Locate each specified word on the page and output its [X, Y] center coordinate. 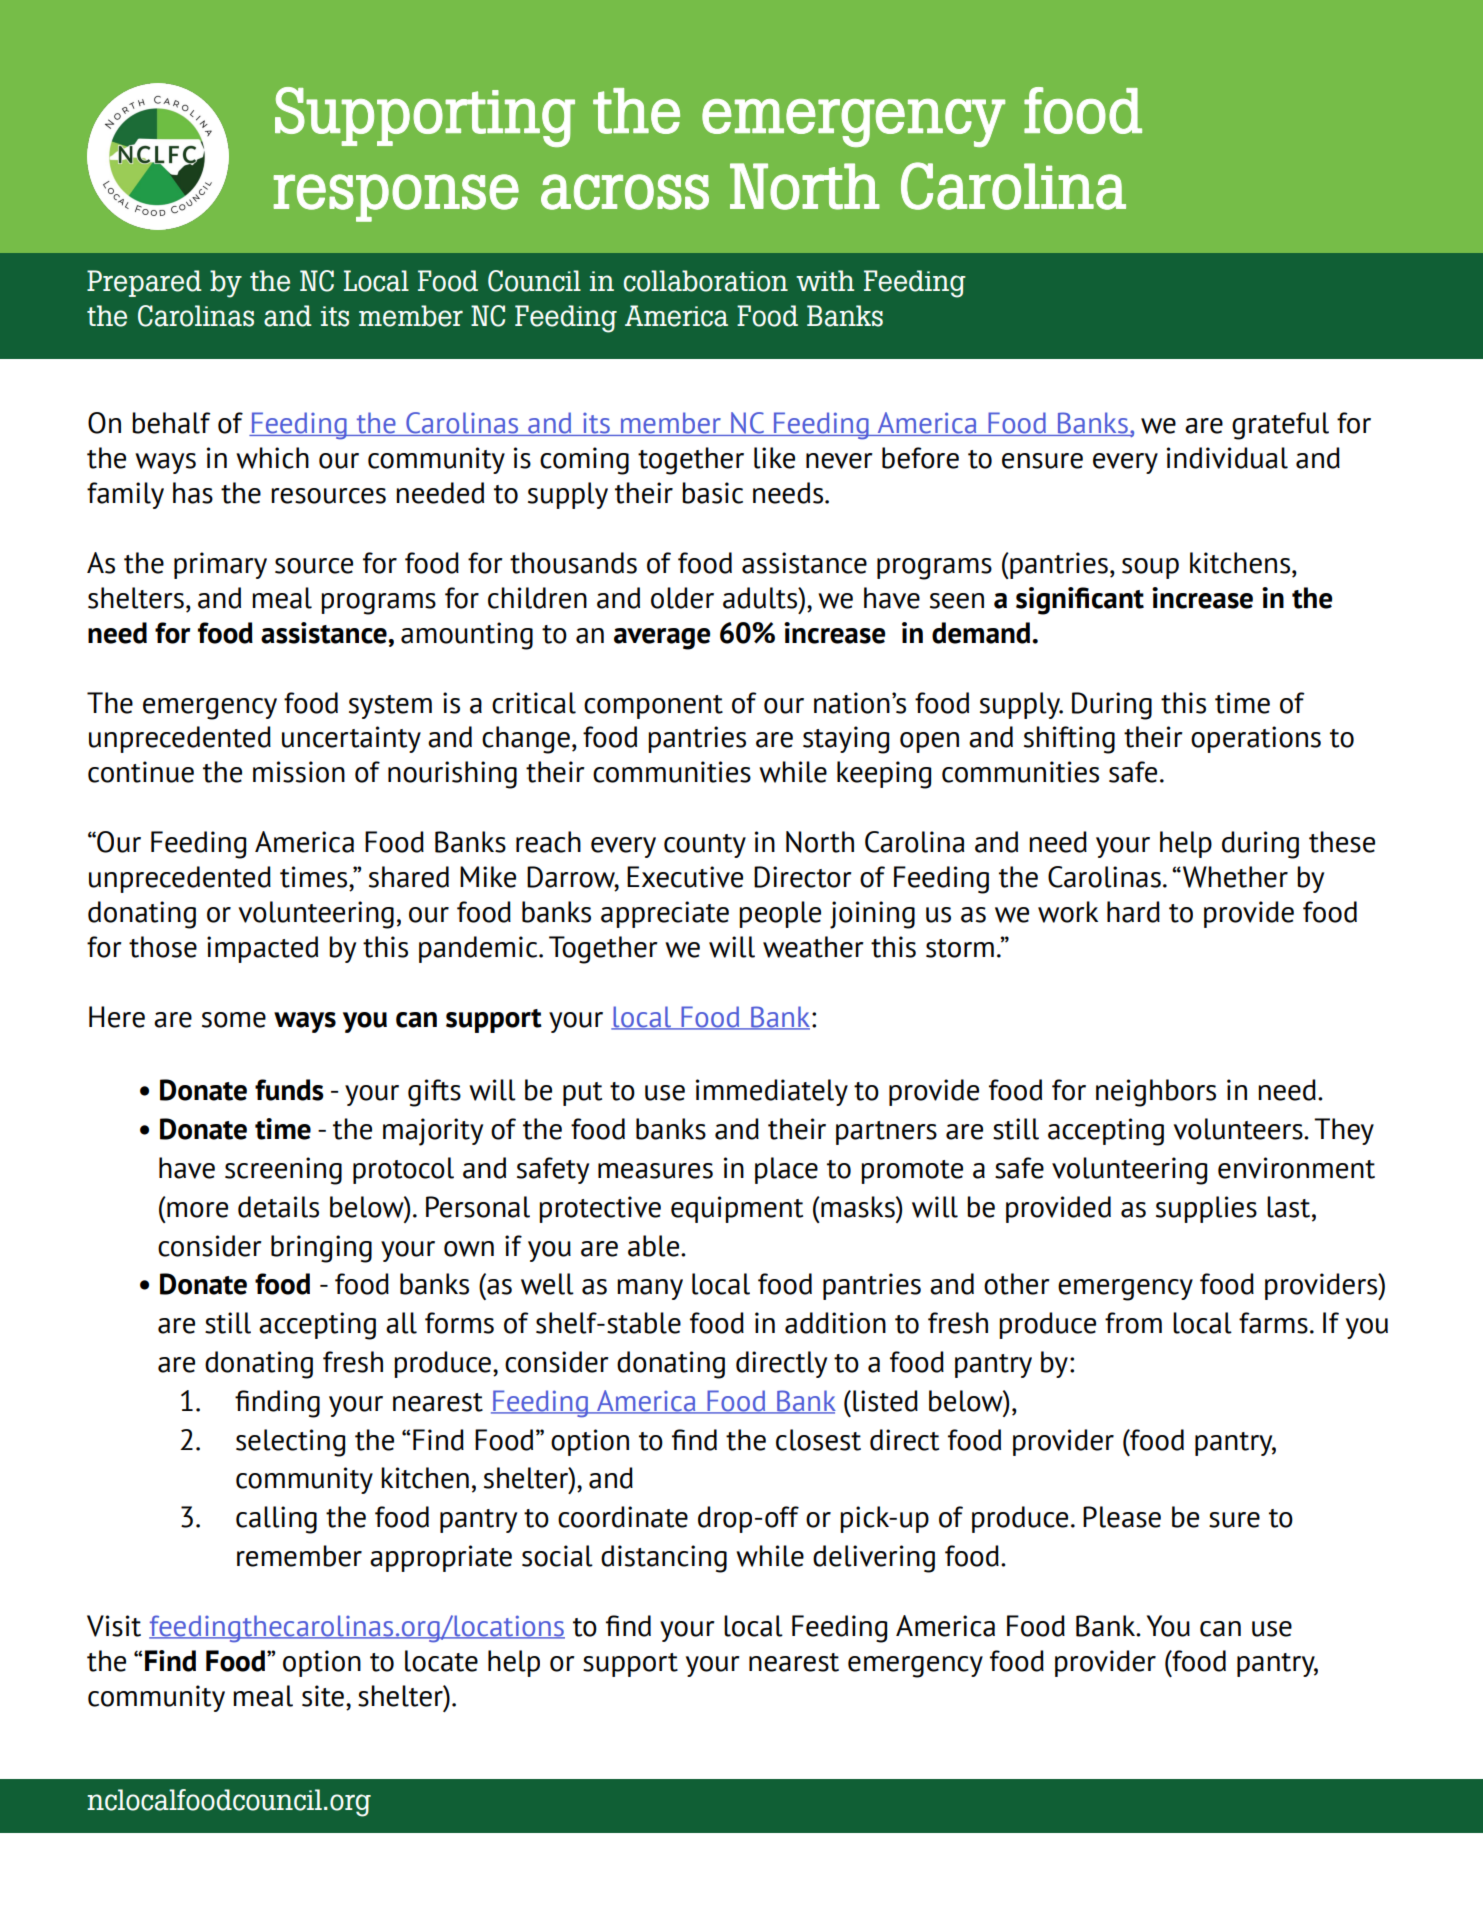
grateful [1280, 426]
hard [1133, 912]
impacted [262, 949]
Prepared [144, 283]
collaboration [705, 281]
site [323, 1696]
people [780, 914]
